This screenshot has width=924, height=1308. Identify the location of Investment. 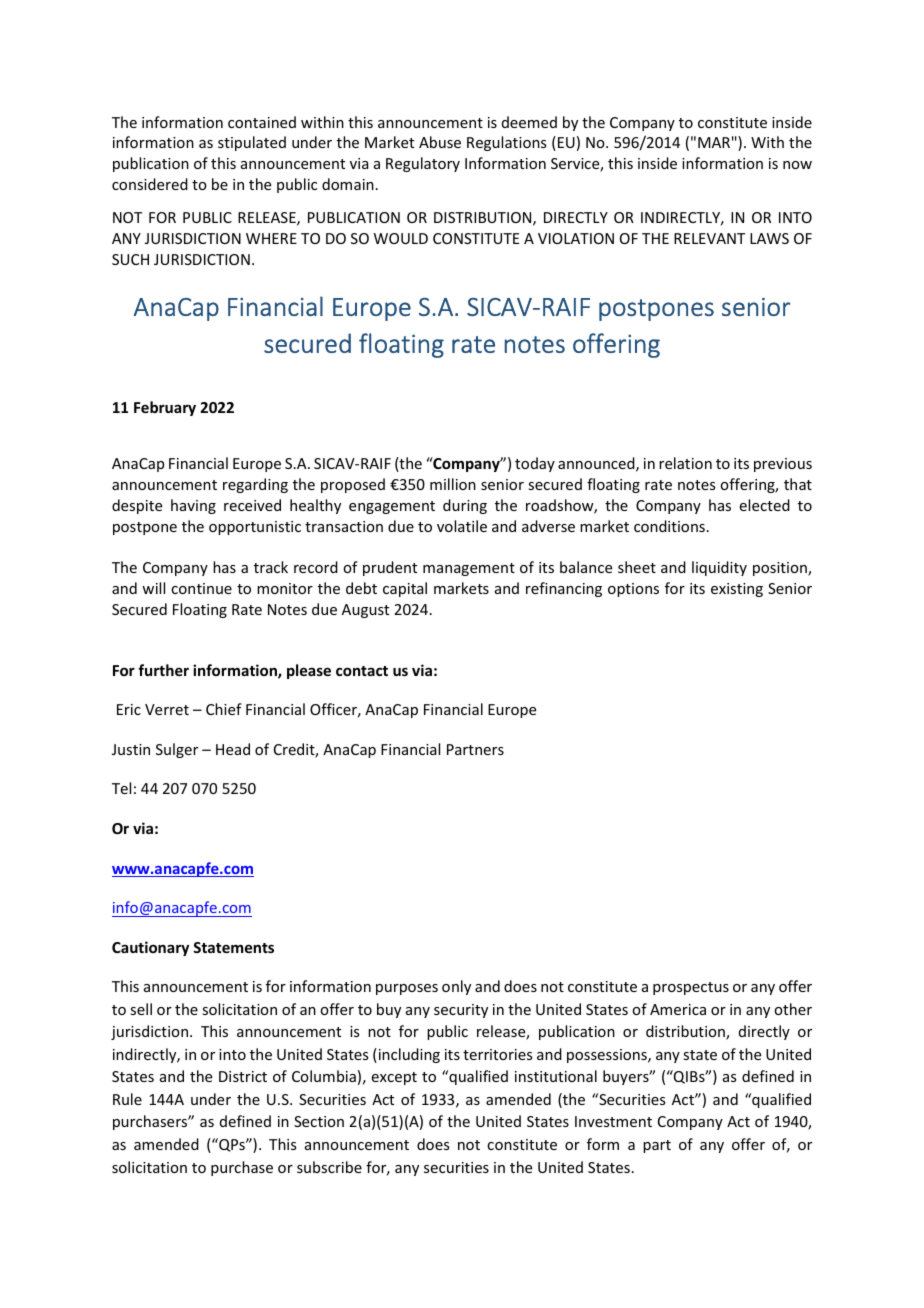
(613, 1121).
